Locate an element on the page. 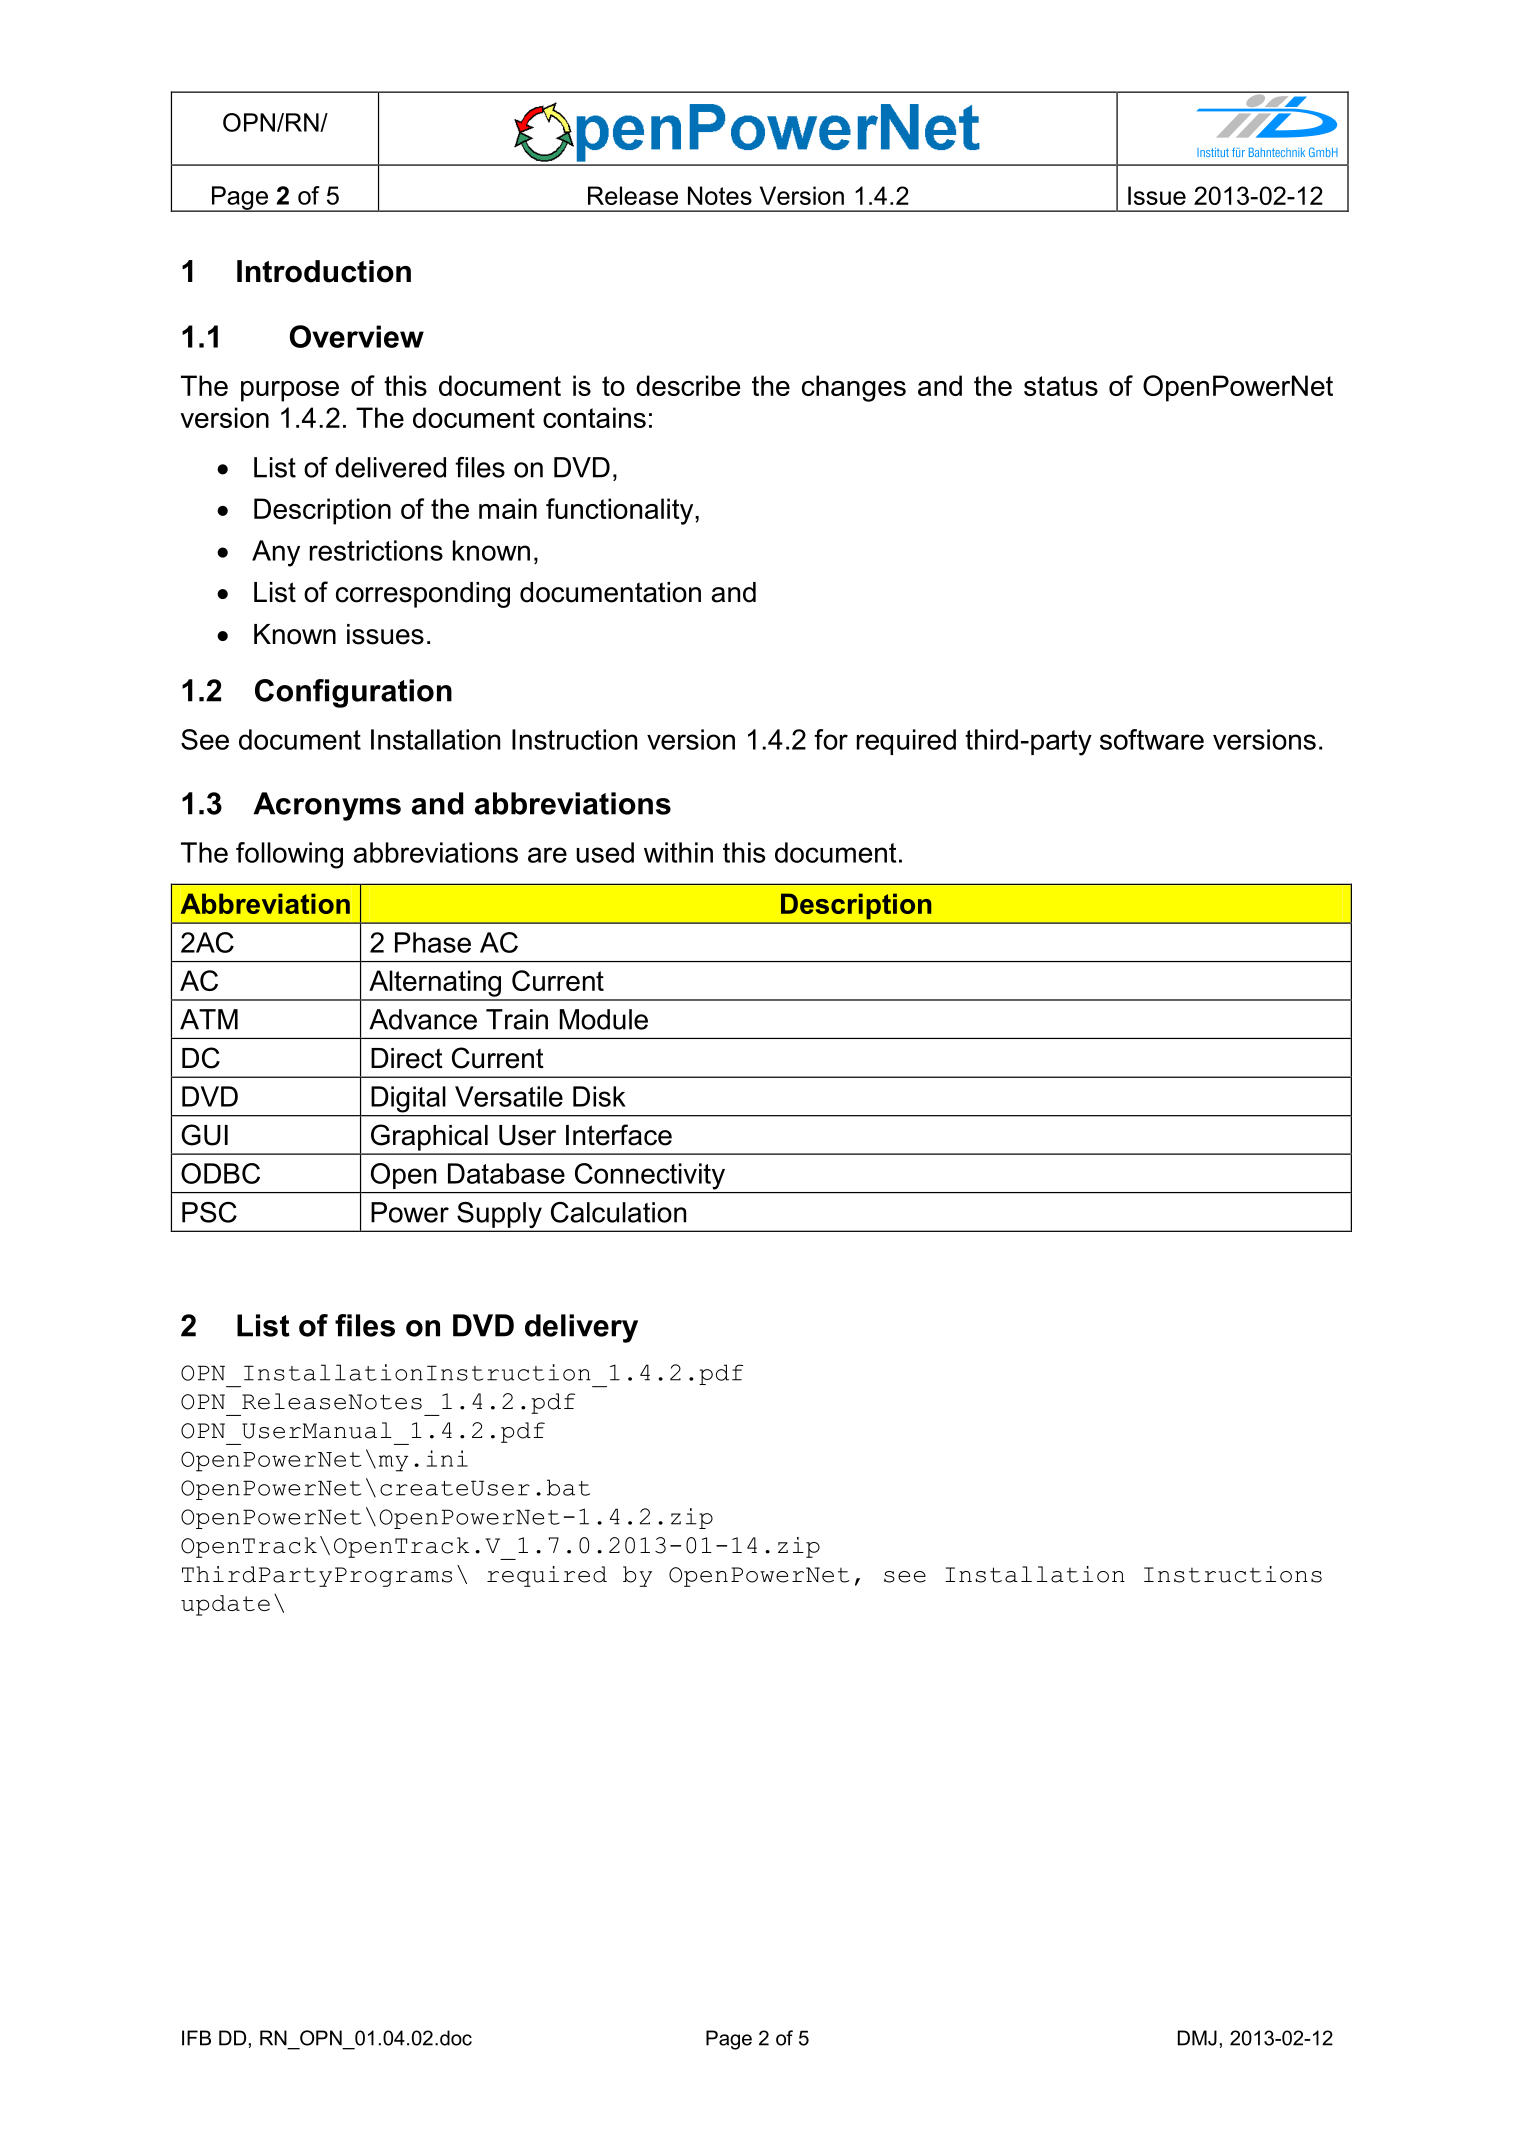  software is located at coordinates (1152, 739).
